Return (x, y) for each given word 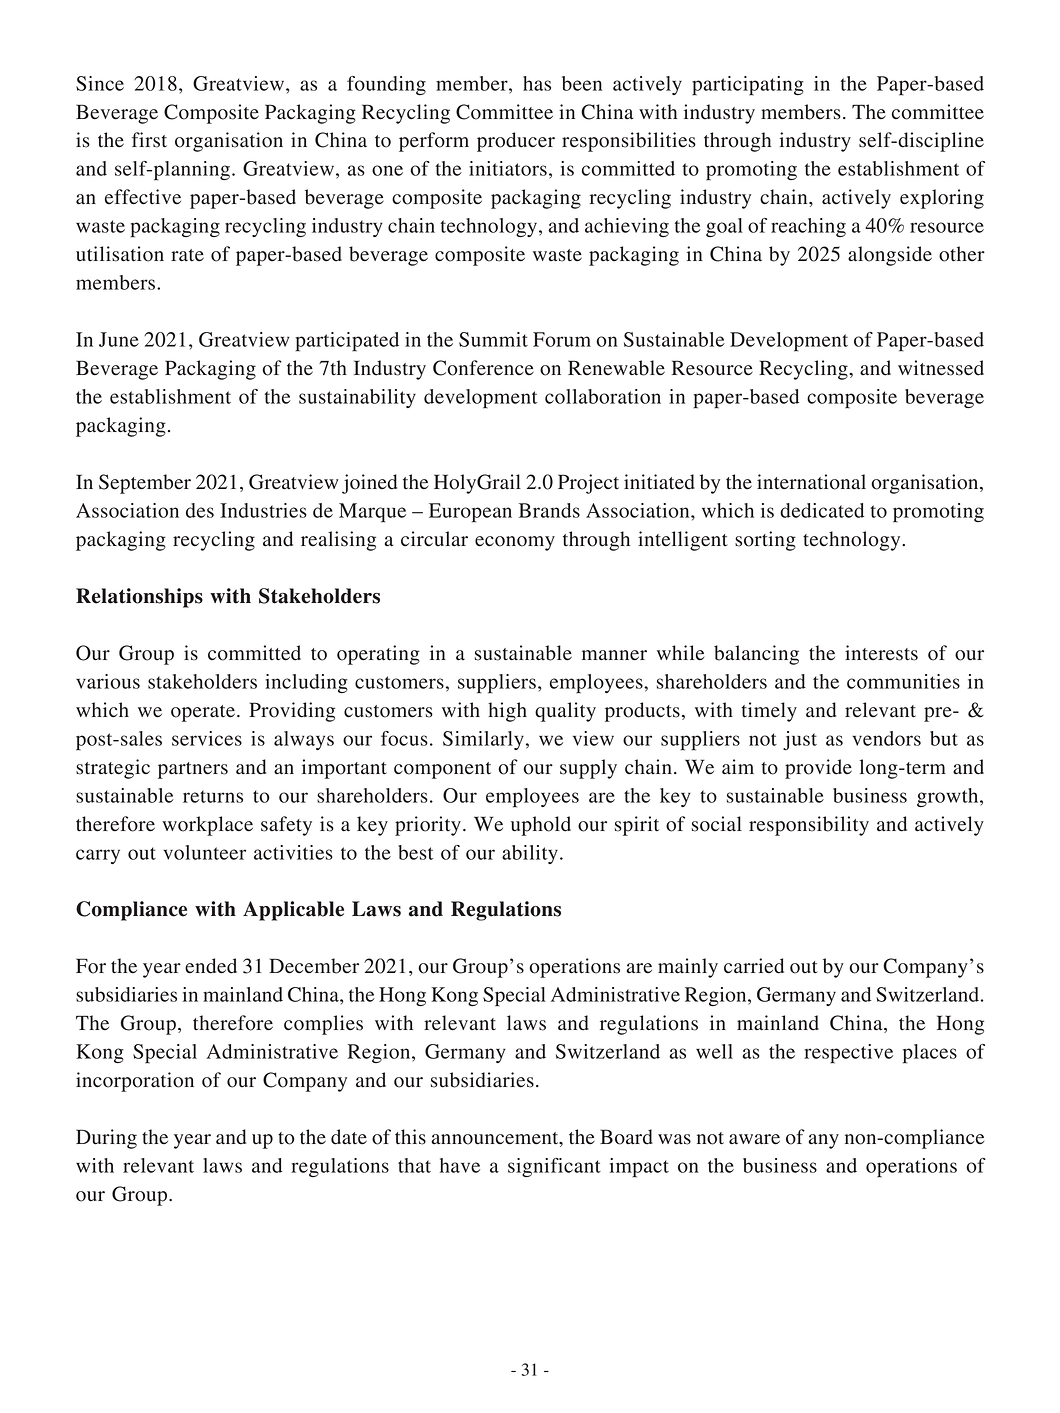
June (119, 339)
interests (881, 653)
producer (516, 142)
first (149, 140)
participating (748, 86)
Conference (483, 368)
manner (614, 655)
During (106, 1139)
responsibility (809, 826)
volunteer (204, 852)
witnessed (941, 368)
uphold (541, 826)
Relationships (139, 598)
